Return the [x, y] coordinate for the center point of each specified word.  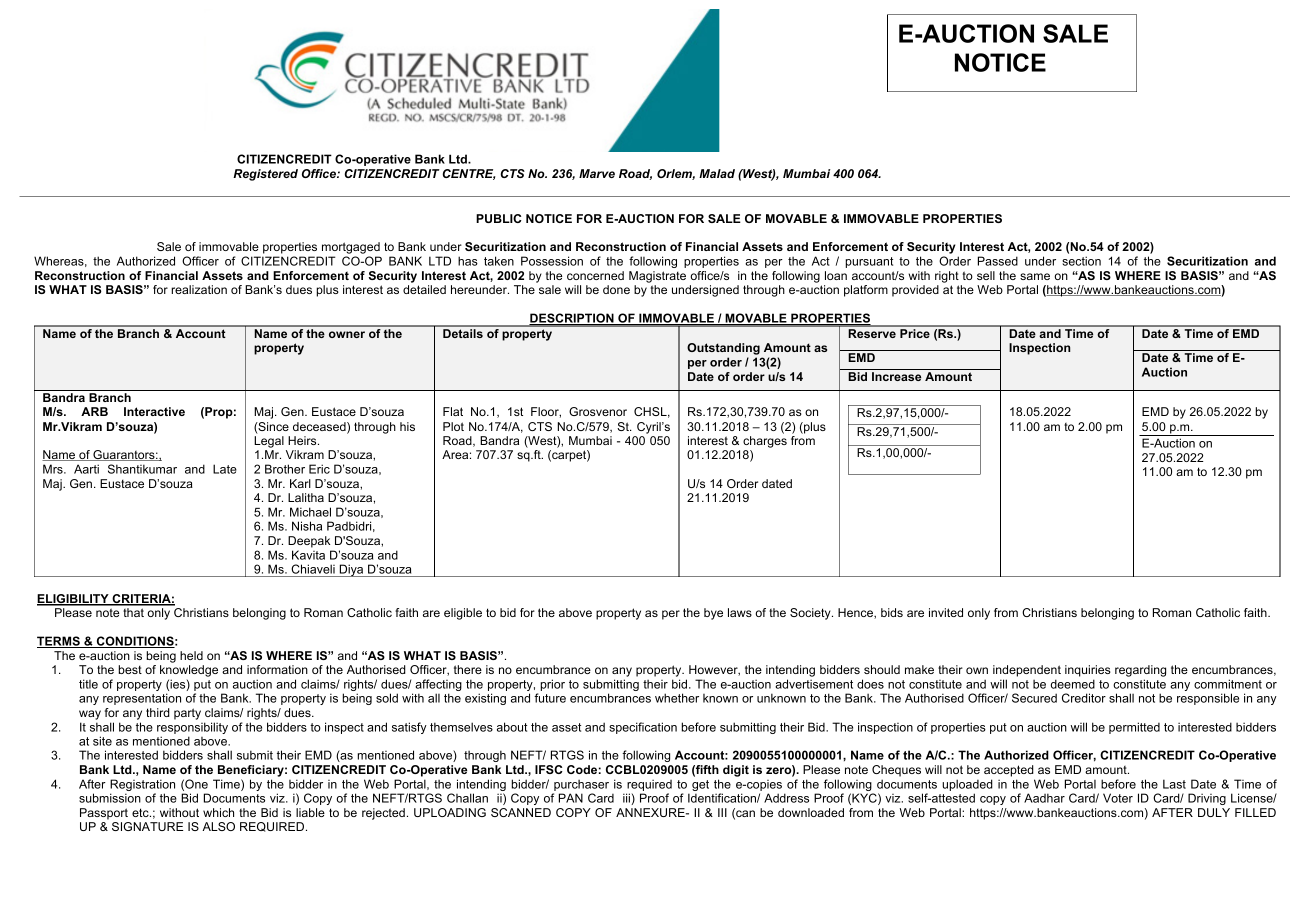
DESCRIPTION [572, 319]
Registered [265, 175]
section [1081, 261]
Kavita [308, 555]
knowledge [189, 671]
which [218, 812]
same [1035, 276]
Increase [896, 376]
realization [199, 289]
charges [765, 442]
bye [713, 614]
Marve [597, 173]
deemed [1073, 684]
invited [946, 612]
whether [677, 698]
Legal [269, 442]
